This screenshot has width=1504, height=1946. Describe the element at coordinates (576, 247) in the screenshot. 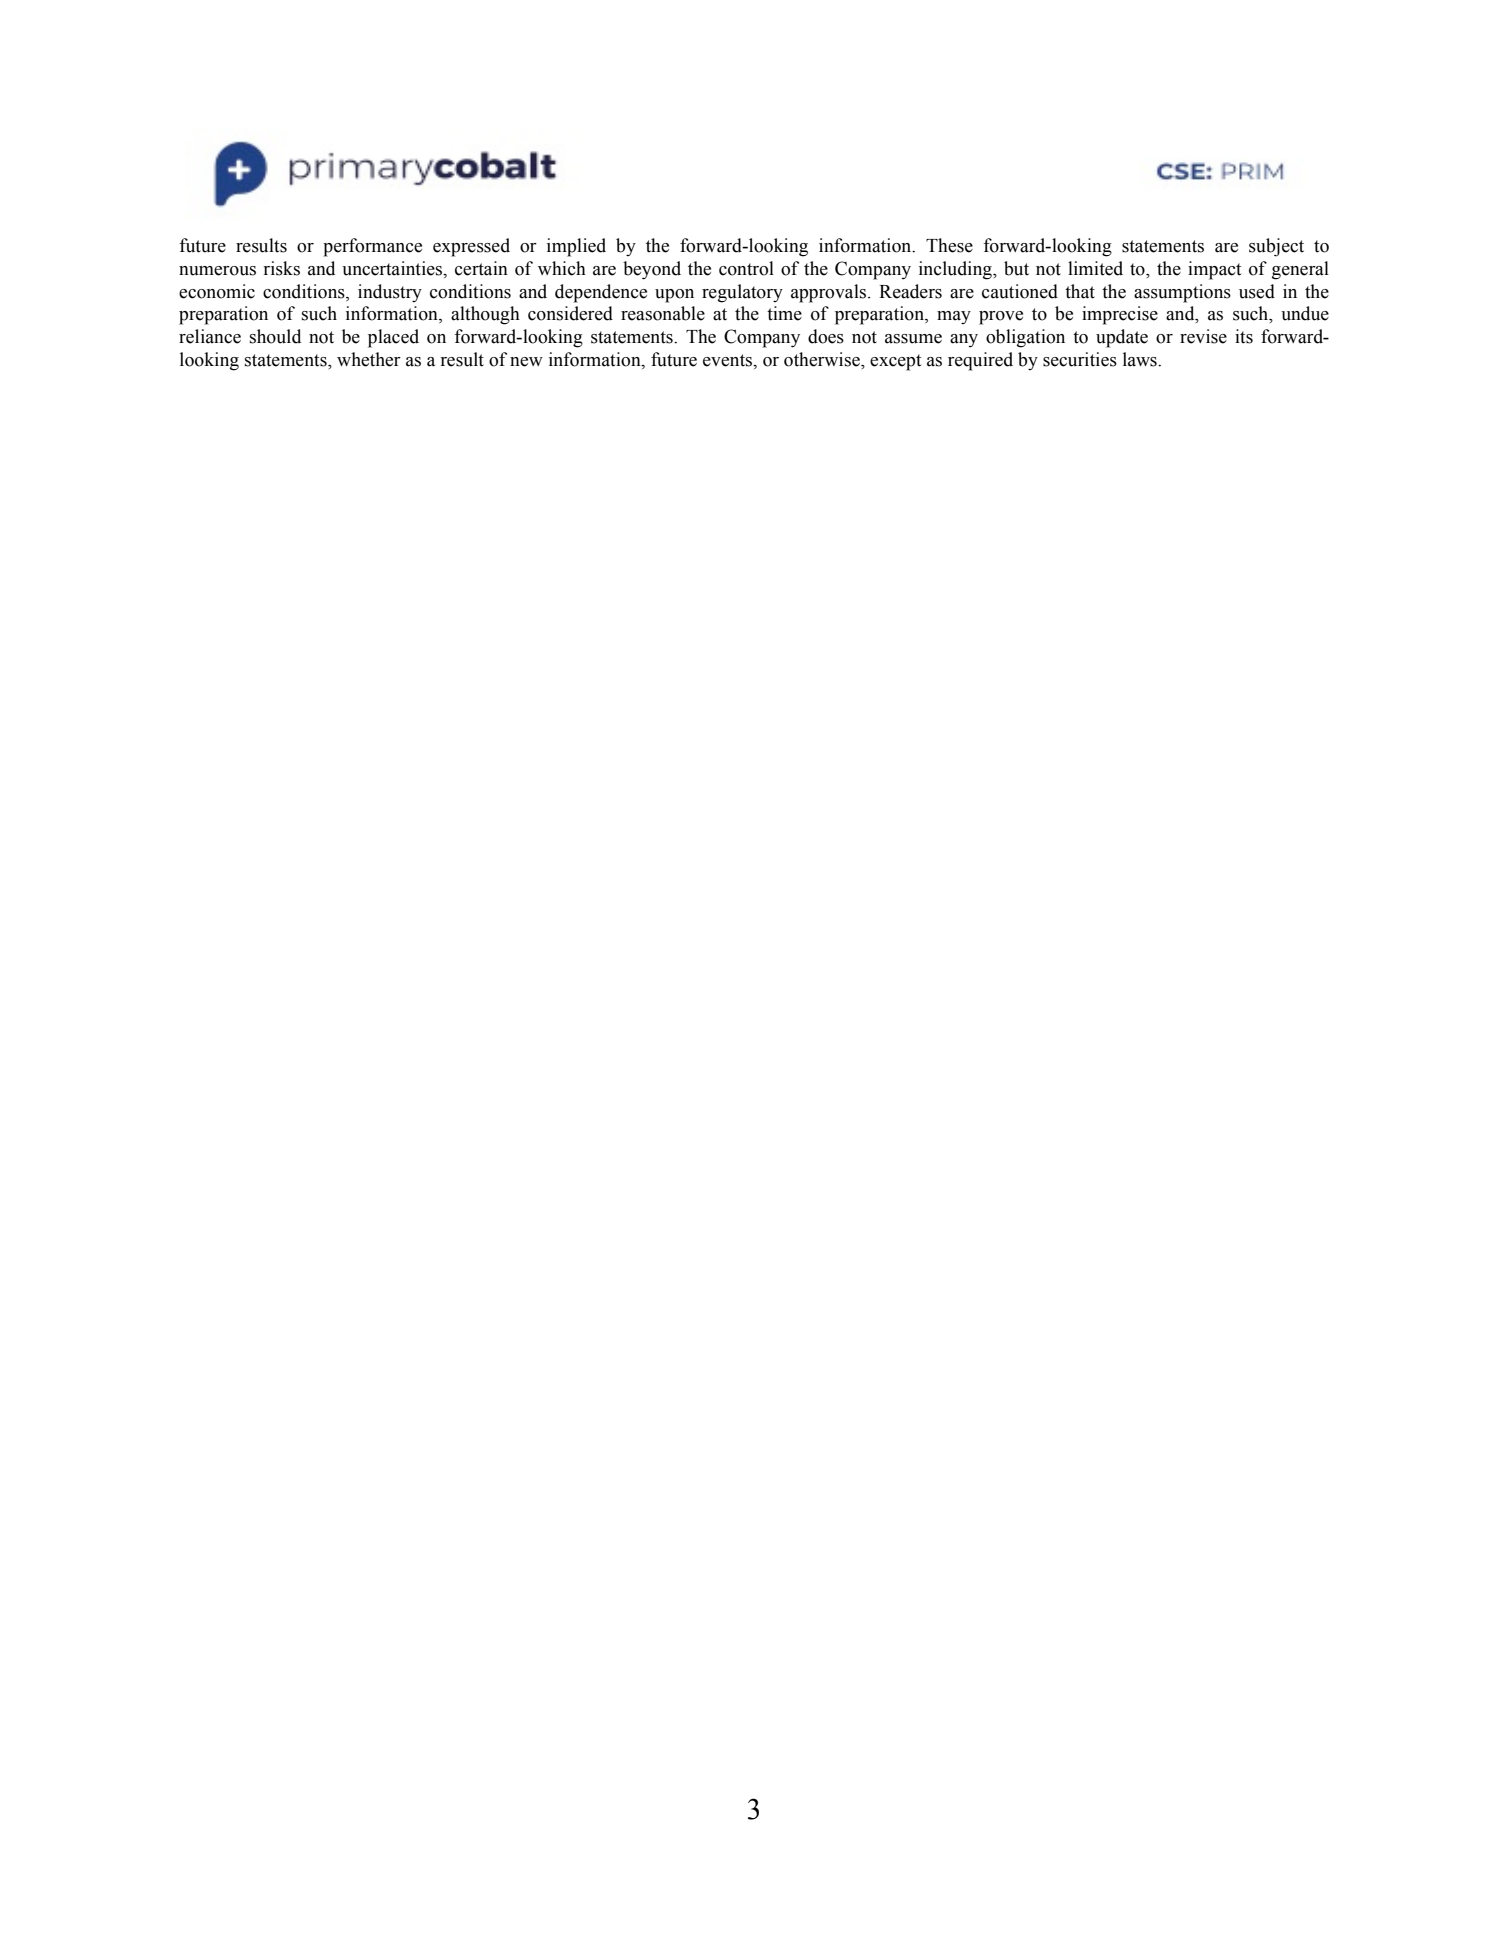

I see `implied` at that location.
